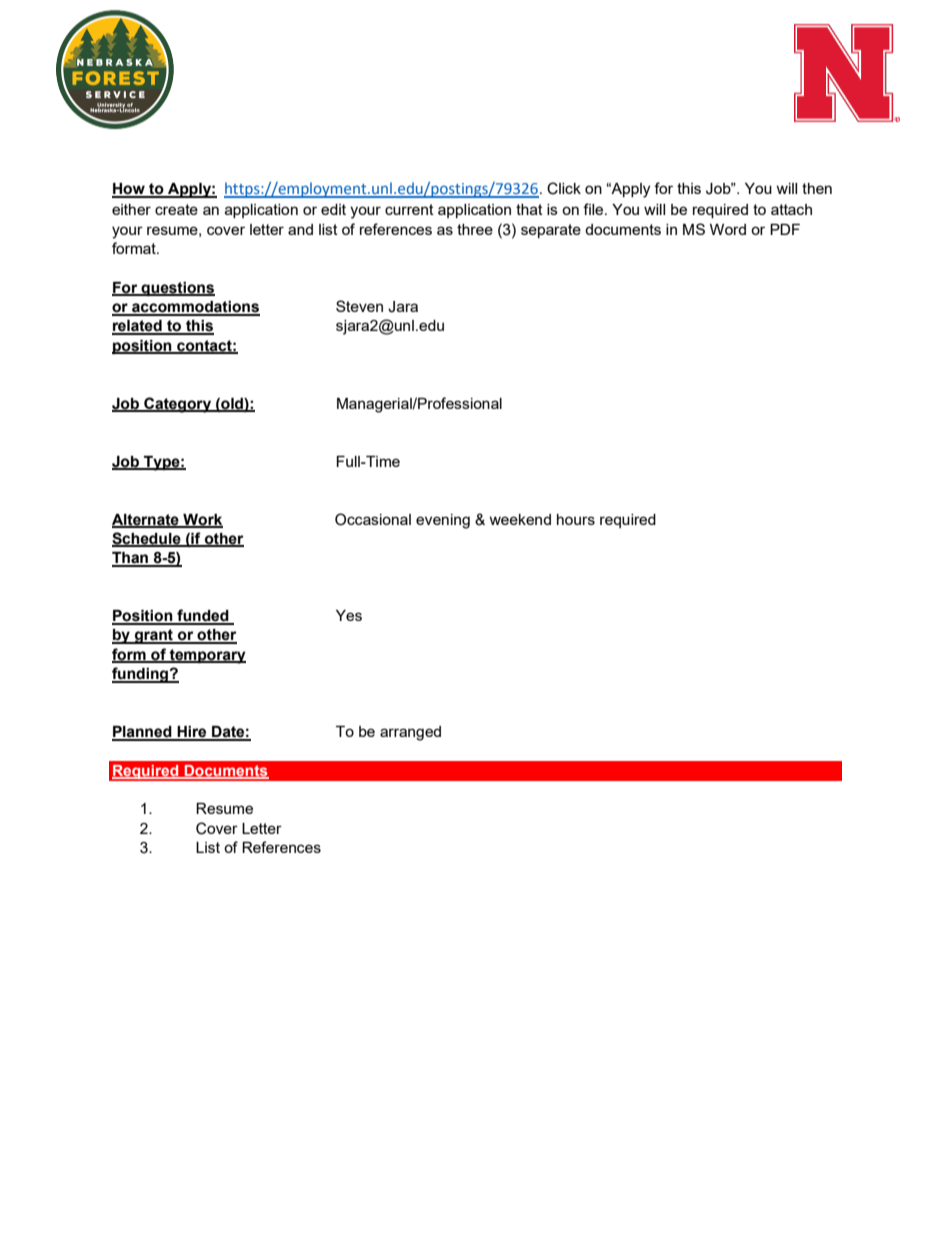 The image size is (952, 1233). Describe the element at coordinates (728, 229) in the page. I see `Word` at that location.
